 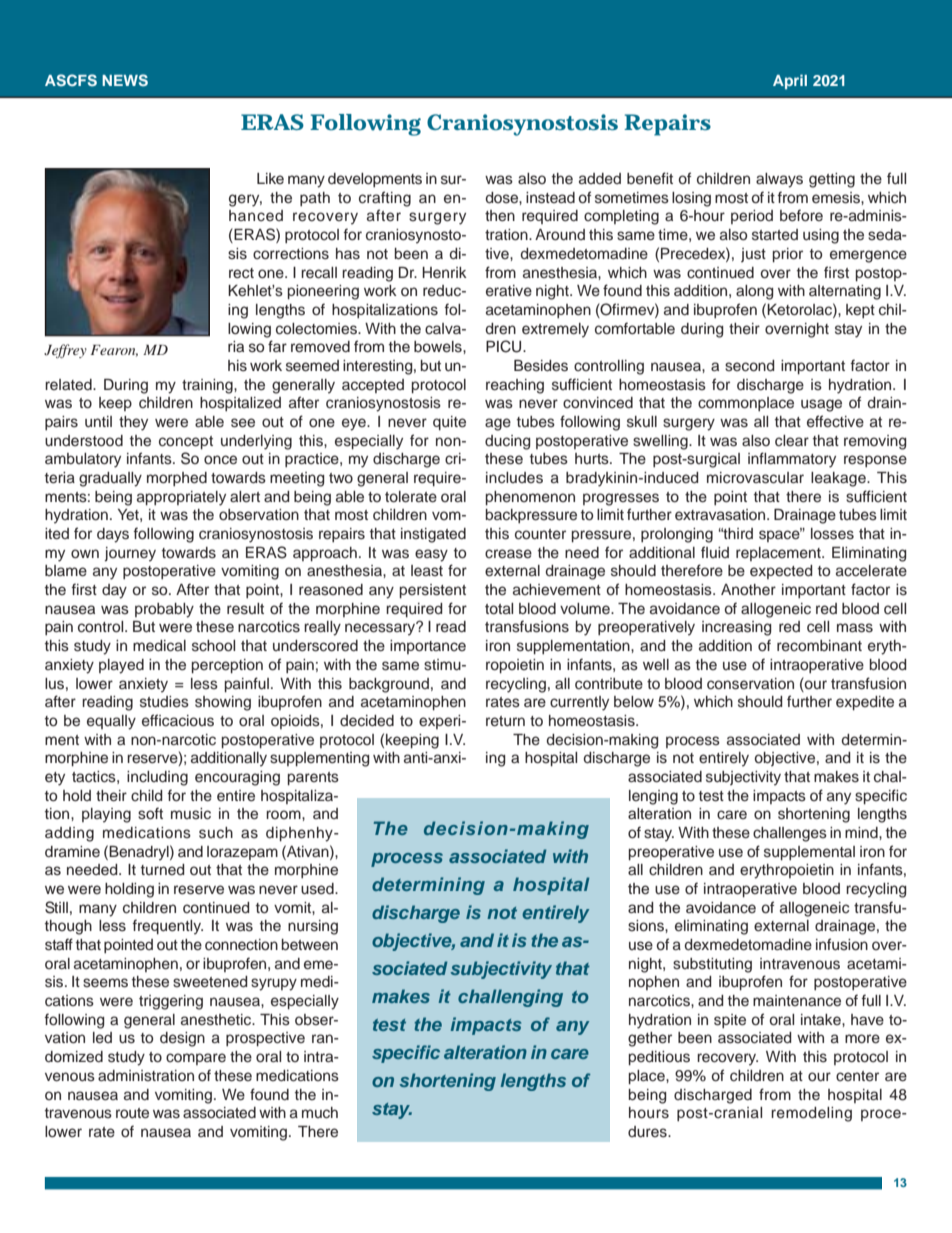 I want to click on much, so click(x=320, y=1113).
